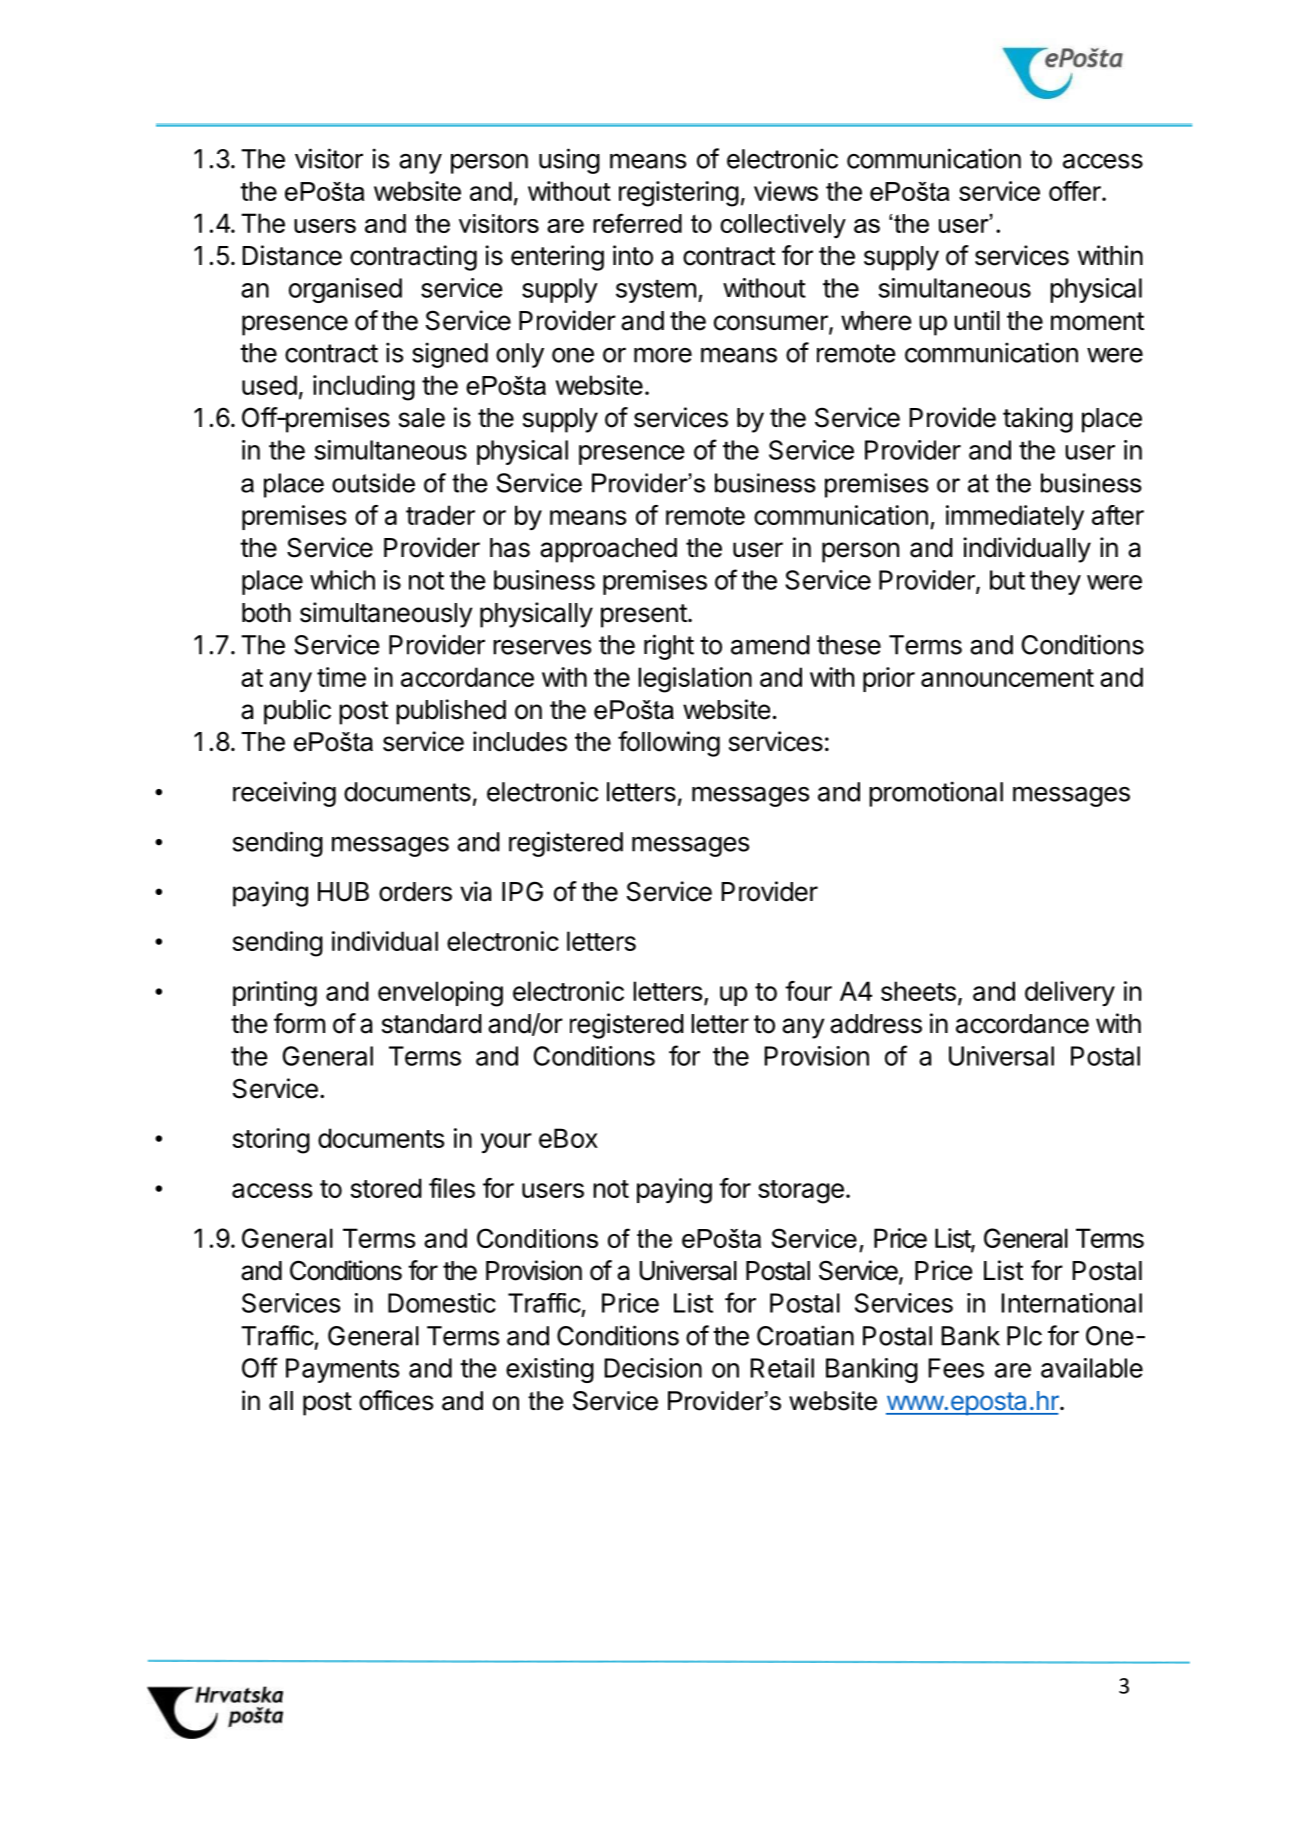 This screenshot has height=1834, width=1297. What do you see at coordinates (1076, 191) in the screenshot?
I see `offer` at bounding box center [1076, 191].
